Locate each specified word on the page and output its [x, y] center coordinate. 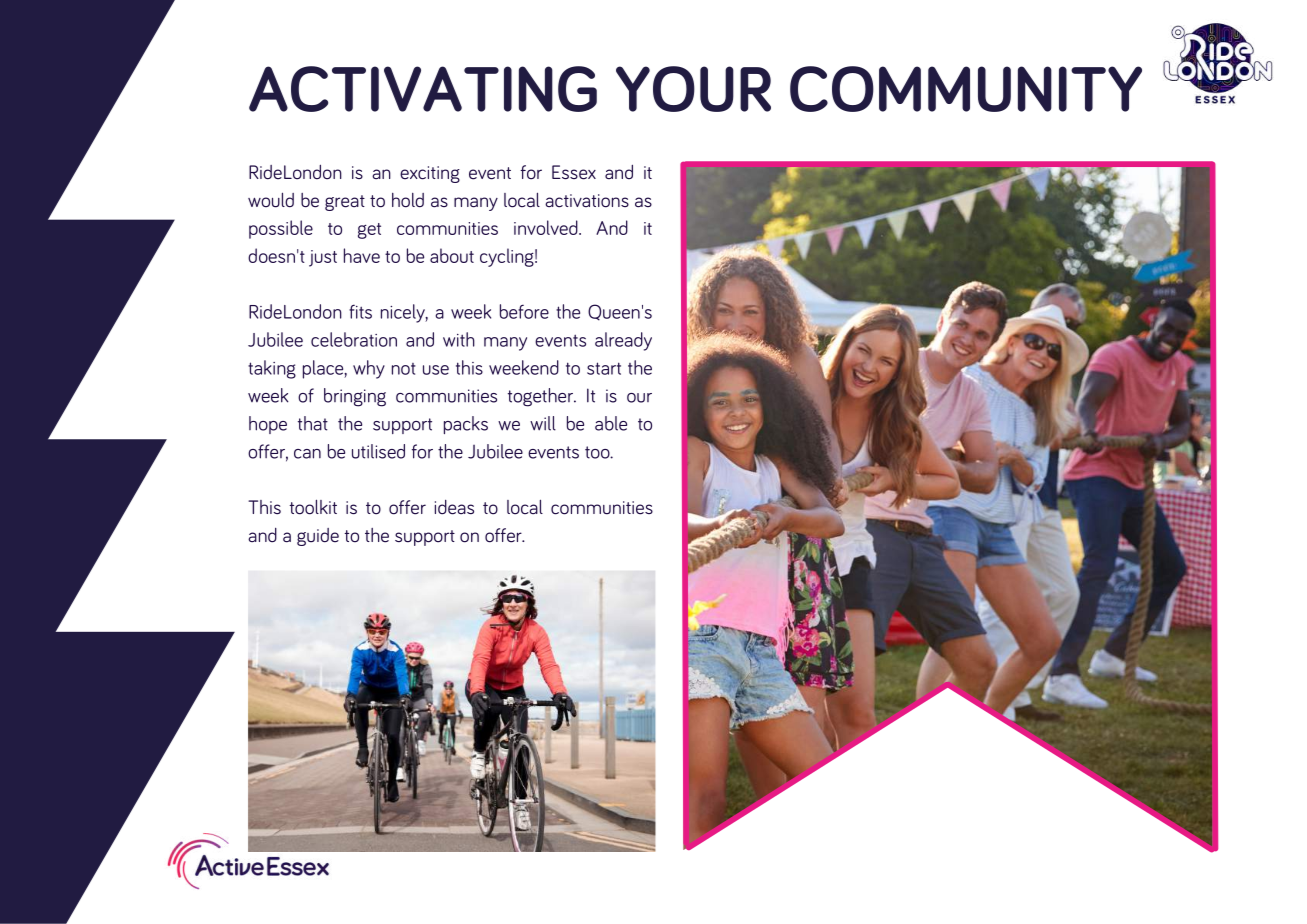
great [345, 203]
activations [587, 201]
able [611, 423]
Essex [574, 172]
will [543, 423]
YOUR [693, 89]
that [313, 423]
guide [318, 537]
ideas [454, 507]
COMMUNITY [966, 89]
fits [360, 311]
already [623, 341]
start [604, 368]
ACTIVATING [423, 89]
